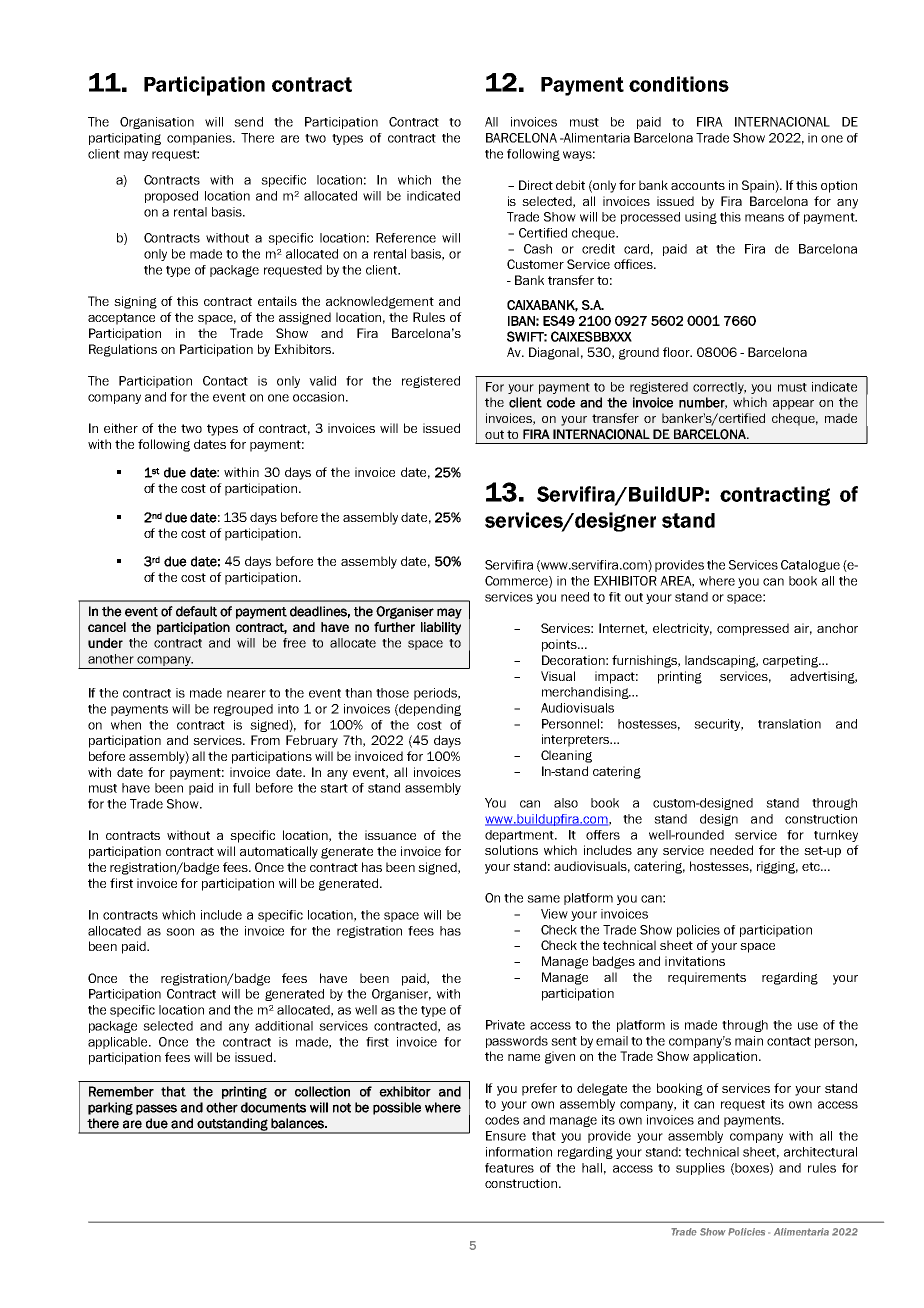  What do you see at coordinates (506, 1136) in the screenshot?
I see `Ensure` at bounding box center [506, 1136].
